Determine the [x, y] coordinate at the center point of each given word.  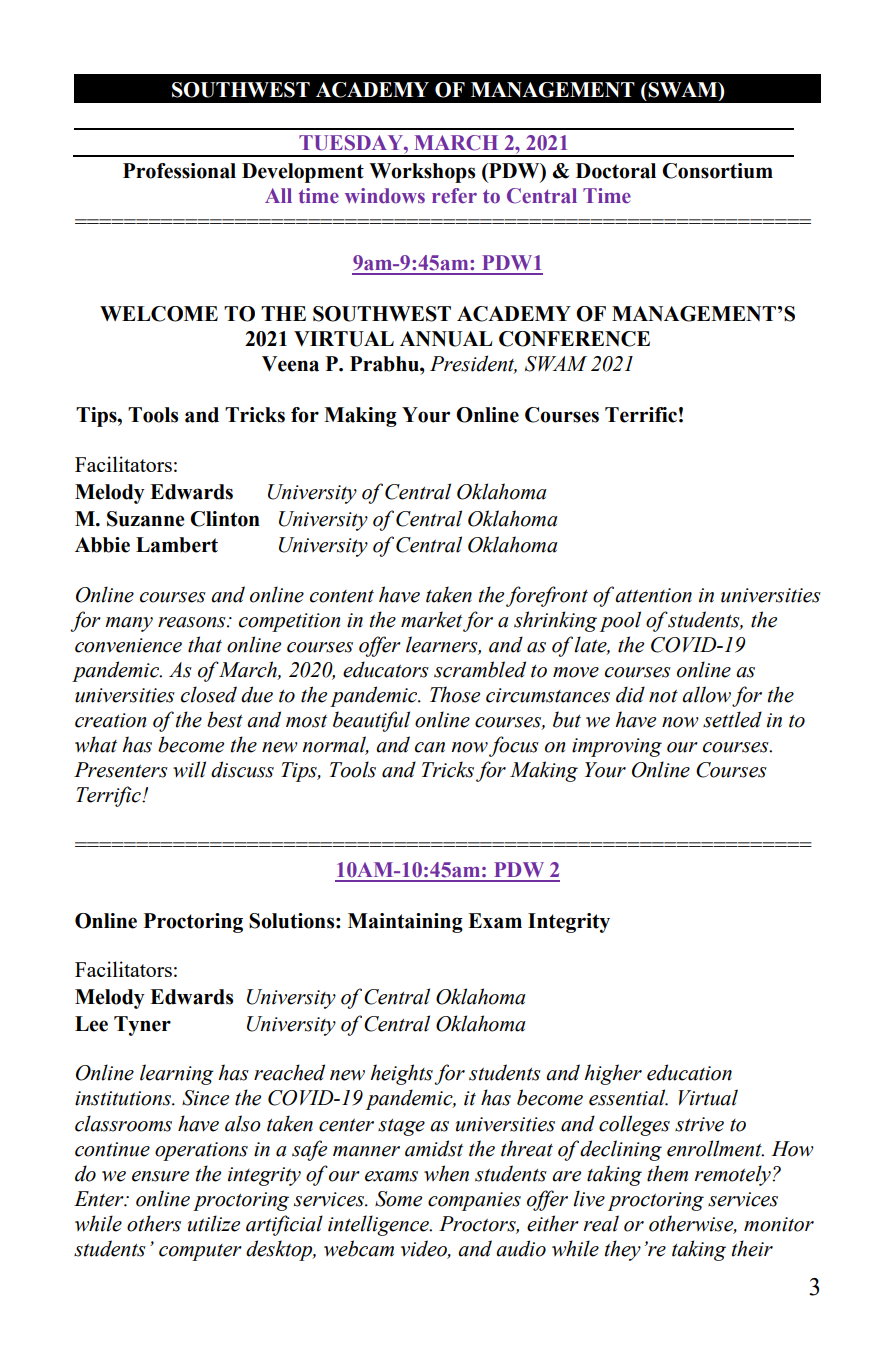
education [689, 1072]
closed [209, 694]
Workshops [422, 173]
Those [455, 694]
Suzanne [146, 519]
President [473, 364]
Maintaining [405, 923]
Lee [91, 1024]
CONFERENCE [574, 339]
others [154, 1223]
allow [706, 694]
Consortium [717, 171]
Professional [179, 171]
